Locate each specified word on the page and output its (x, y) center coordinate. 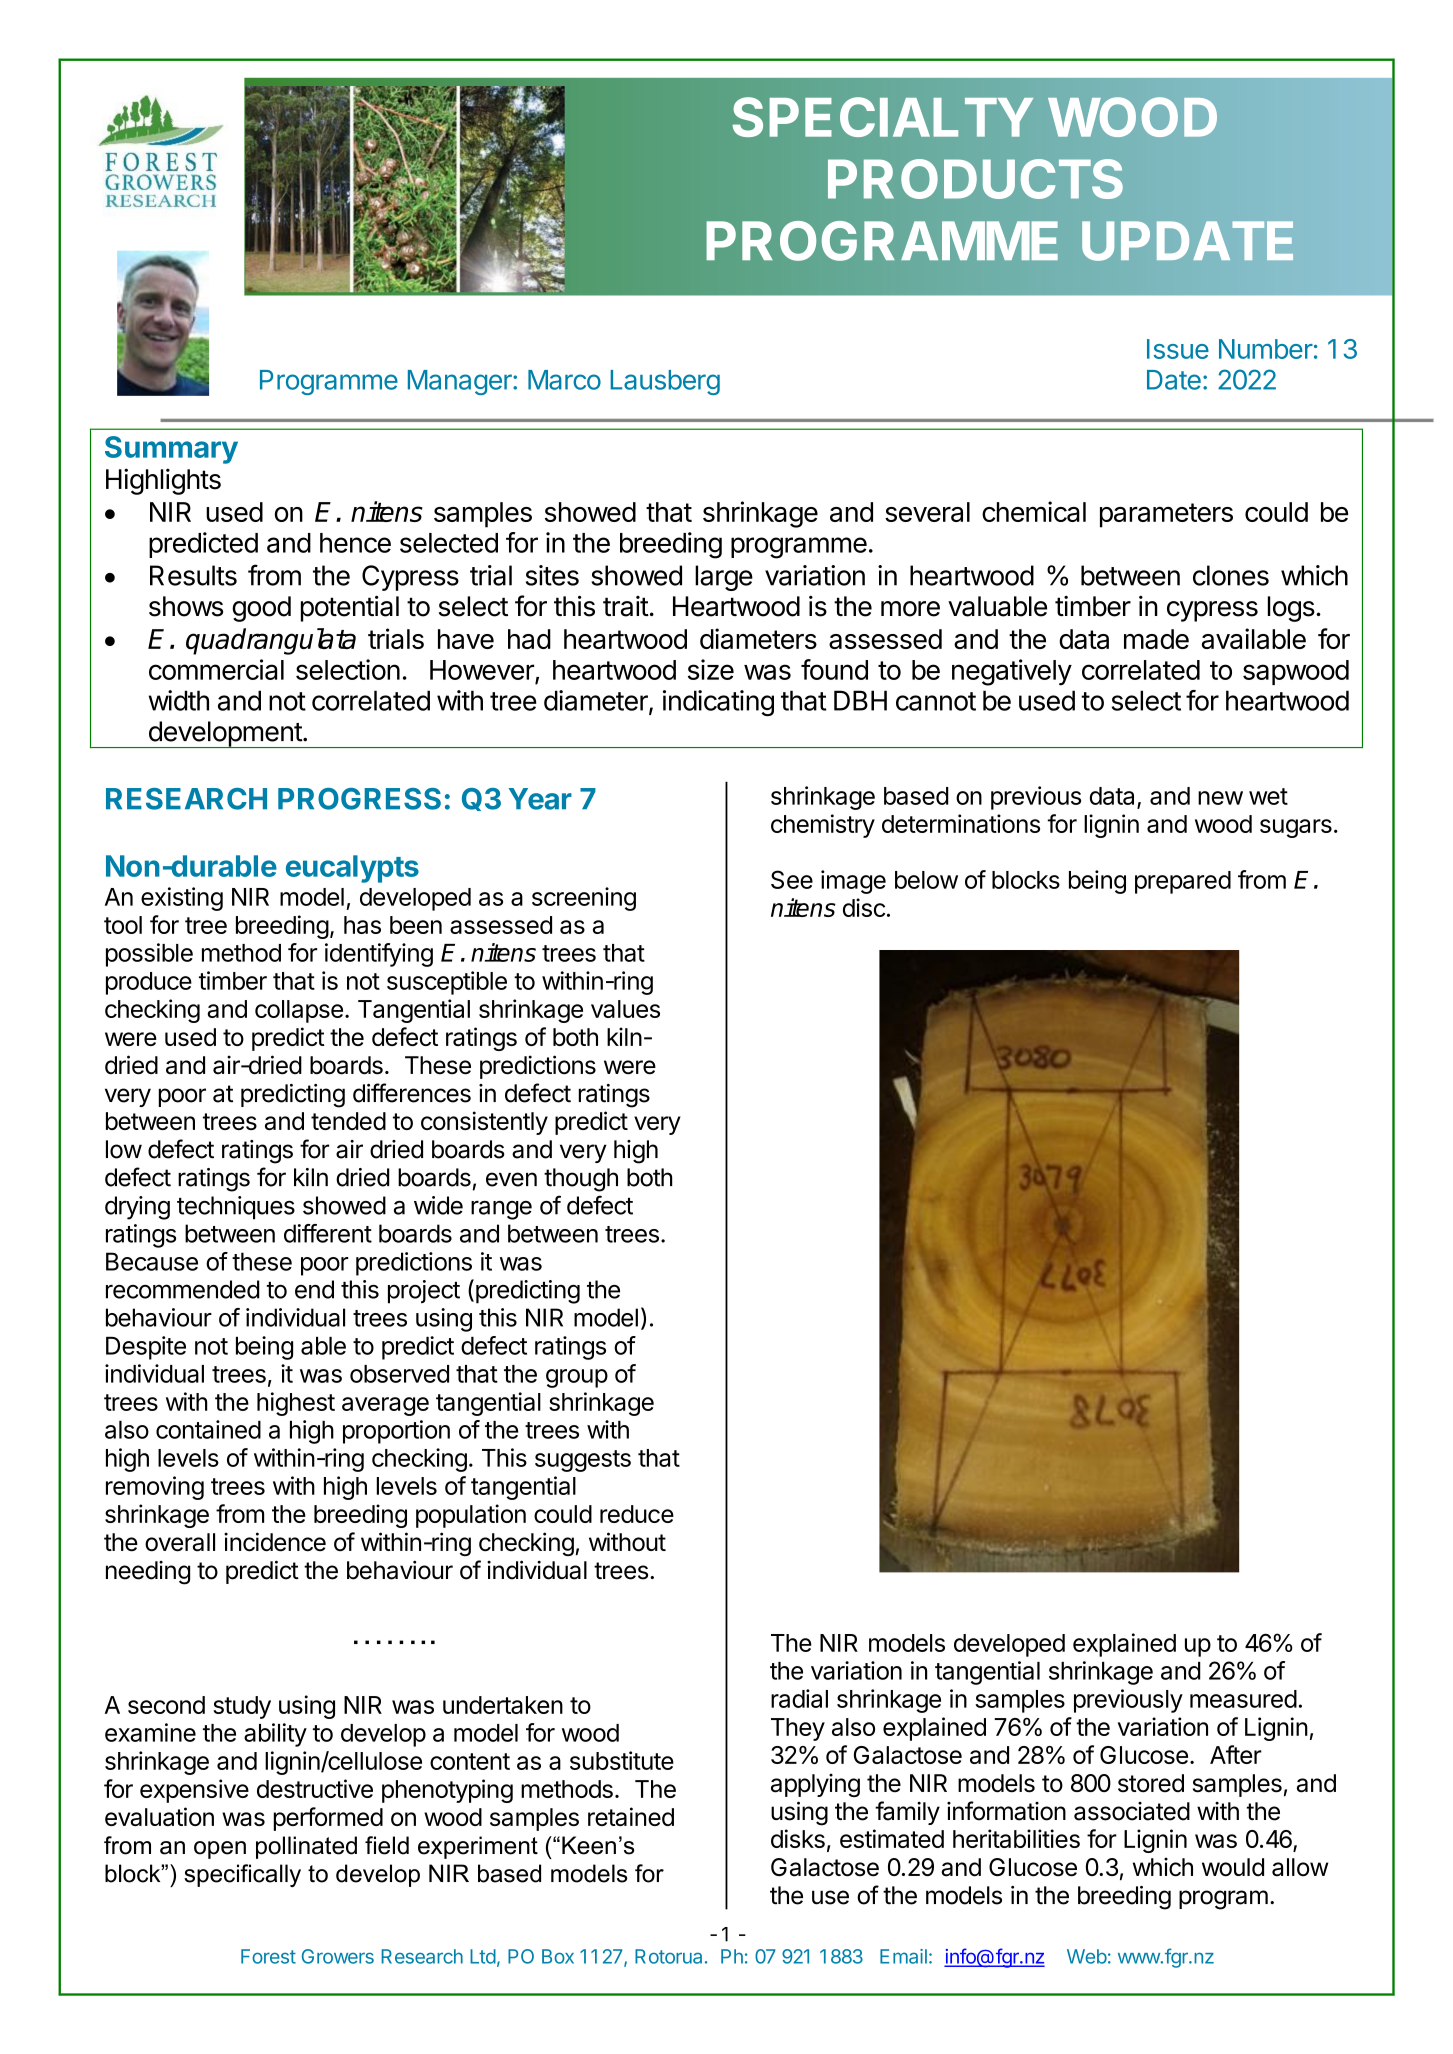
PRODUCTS (975, 179)
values (625, 1009)
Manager (461, 382)
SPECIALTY (883, 117)
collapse (299, 1011)
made (1156, 639)
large (724, 578)
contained (208, 1429)
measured (1243, 1699)
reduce (637, 1514)
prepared (1183, 882)
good (261, 609)
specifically (242, 1875)
